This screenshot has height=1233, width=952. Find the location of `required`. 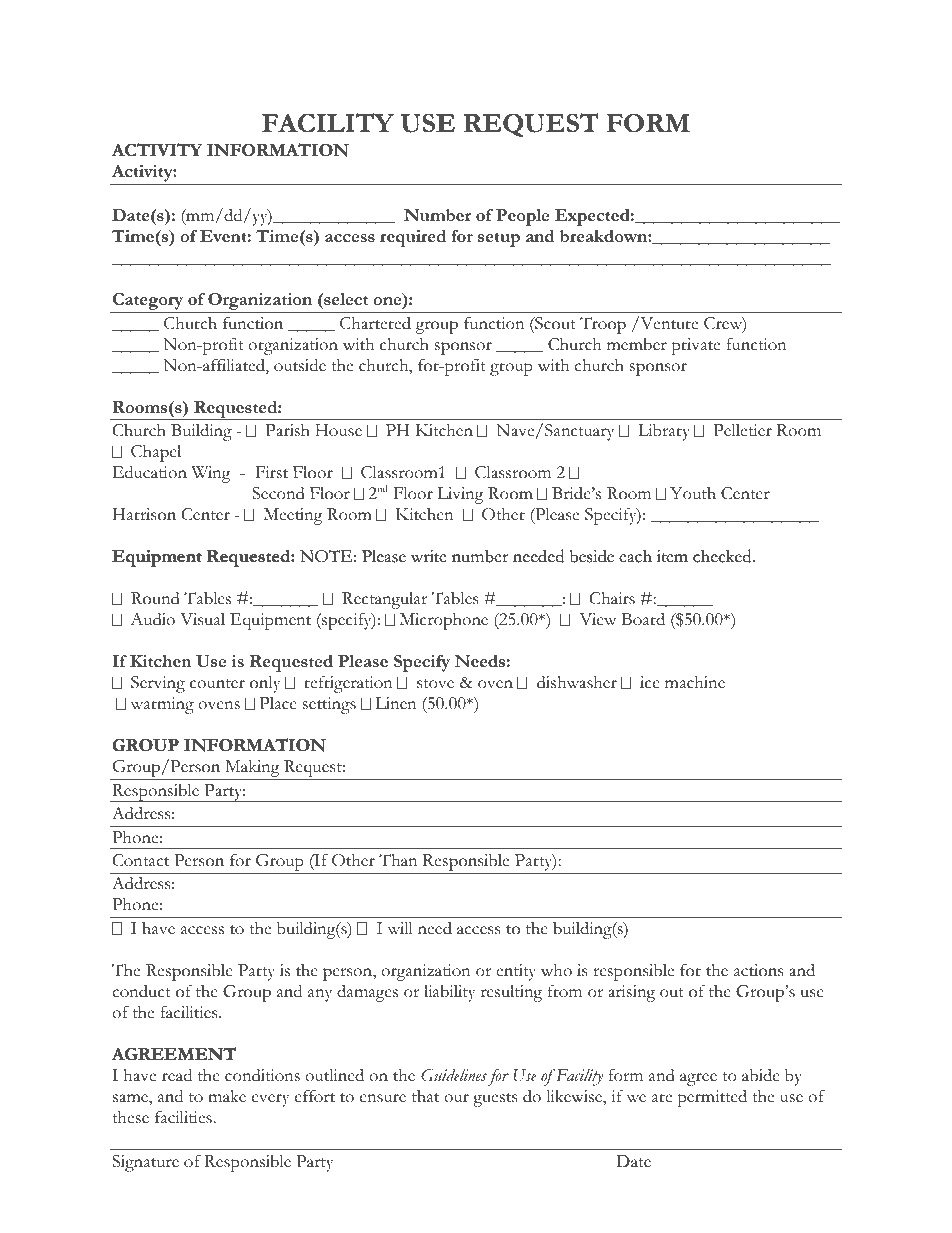

required is located at coordinates (413, 238).
